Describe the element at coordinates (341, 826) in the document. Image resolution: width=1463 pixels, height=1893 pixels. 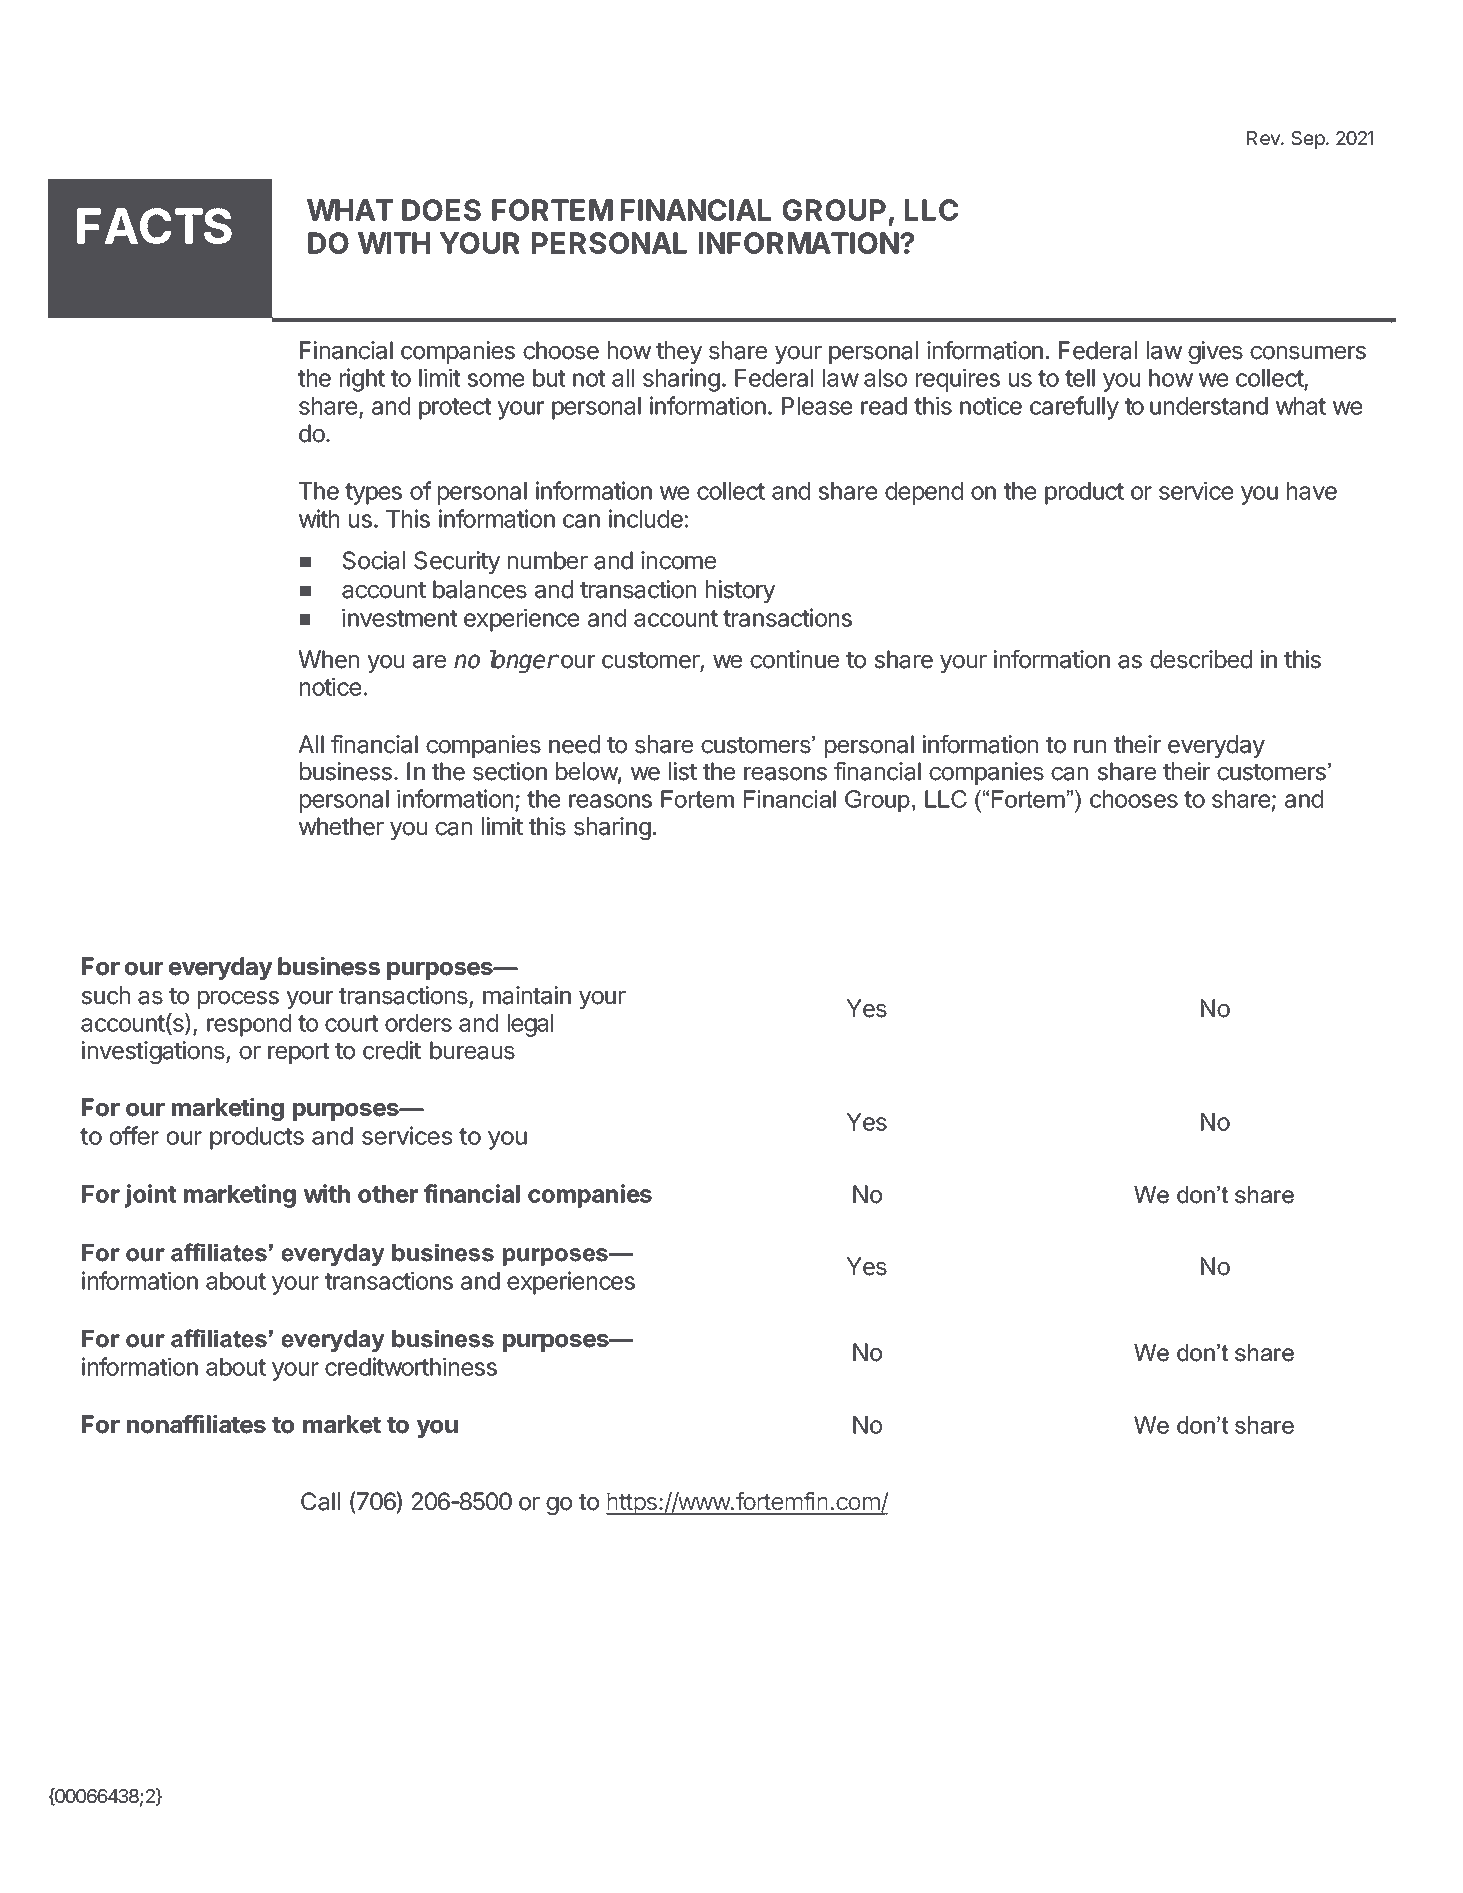
I see `whether` at that location.
